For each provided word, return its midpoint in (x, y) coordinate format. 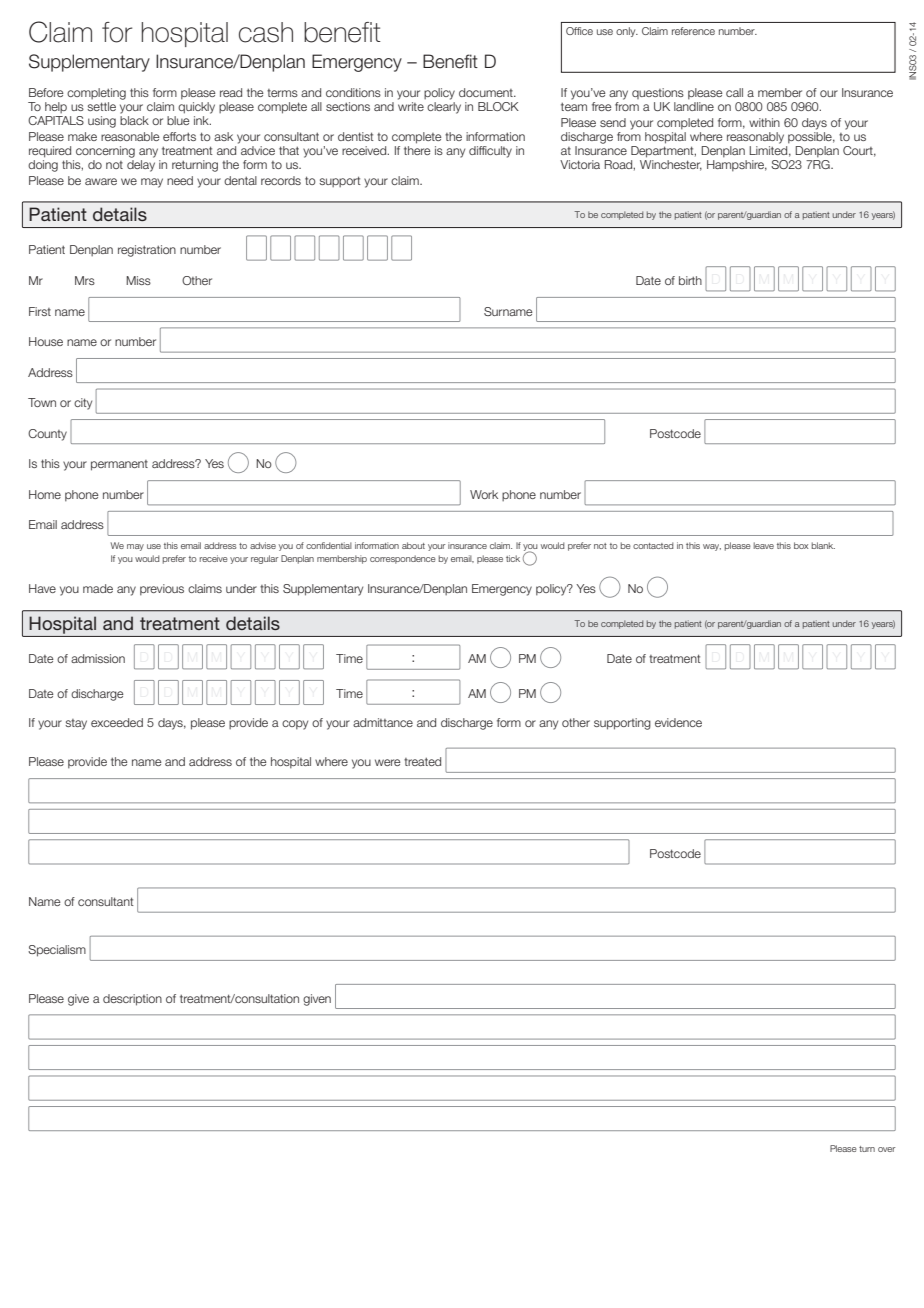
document (487, 92)
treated (422, 761)
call (734, 92)
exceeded (117, 722)
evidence (678, 722)
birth (690, 280)
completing (96, 94)
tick (513, 558)
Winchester (671, 165)
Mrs (85, 280)
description (132, 1000)
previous (162, 590)
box (801, 545)
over (886, 1149)
